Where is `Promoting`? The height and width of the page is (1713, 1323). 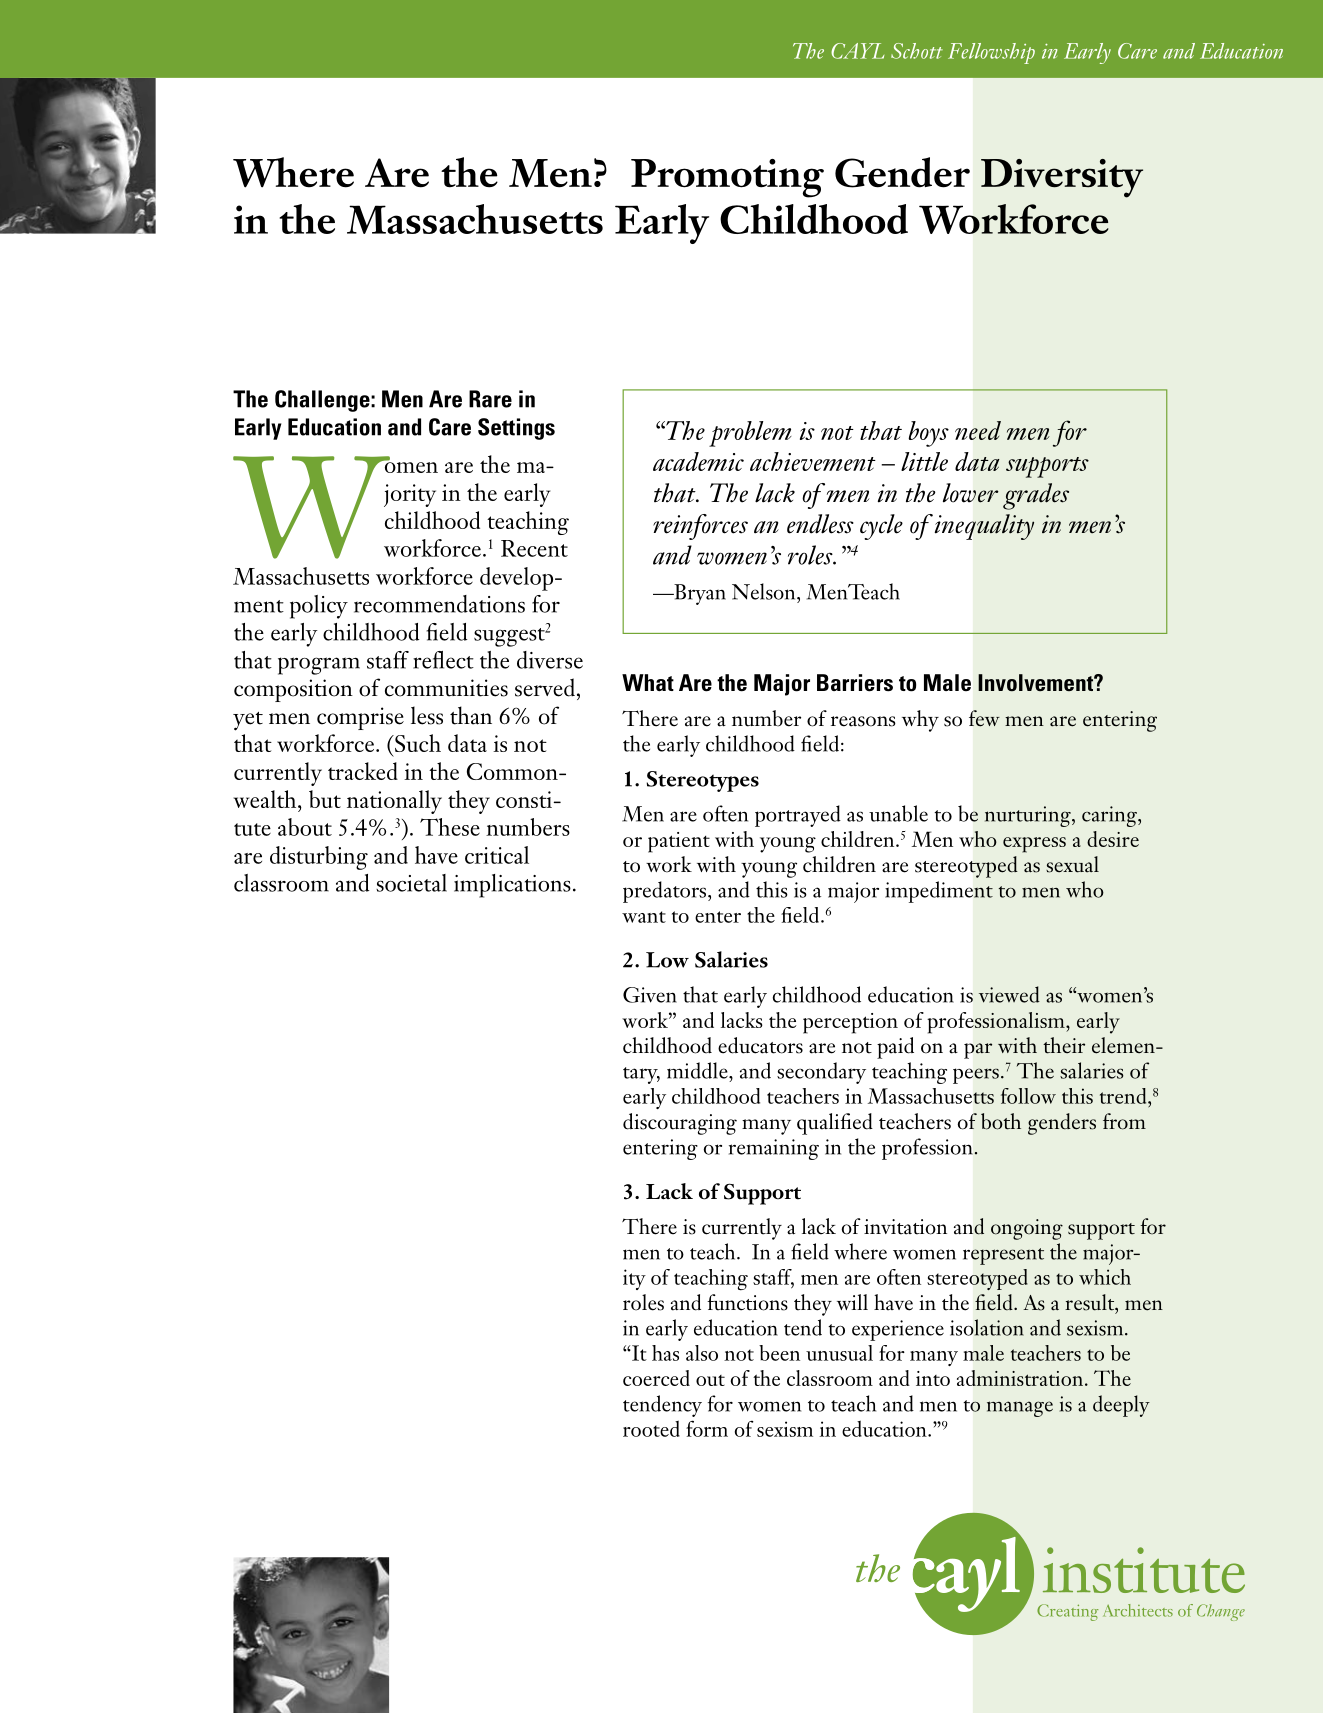
Promoting is located at coordinates (727, 178).
